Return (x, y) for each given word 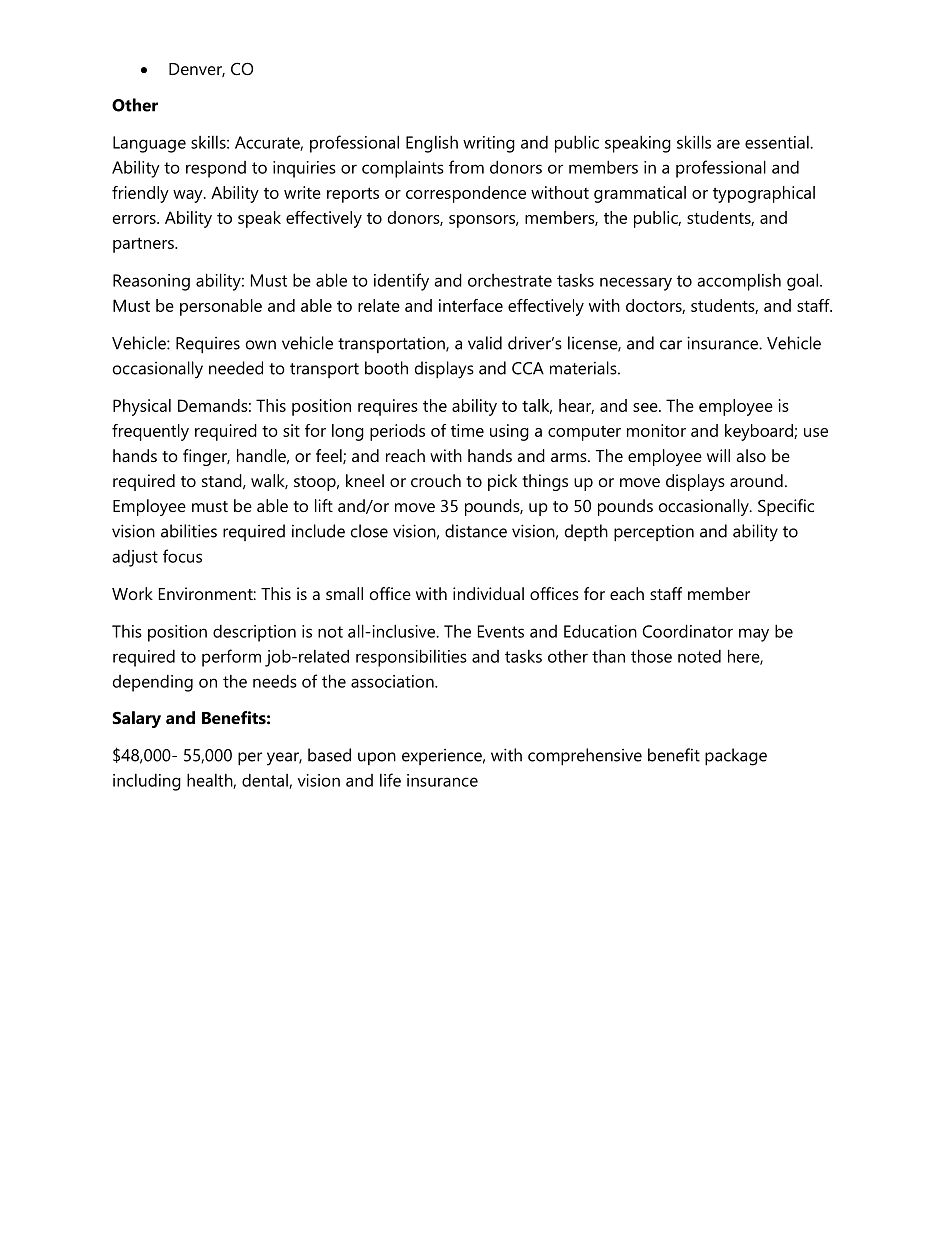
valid (485, 343)
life (390, 780)
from (466, 167)
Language (149, 144)
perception (654, 533)
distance (476, 531)
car (671, 345)
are (728, 144)
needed (236, 368)
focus (182, 556)
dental (266, 781)
